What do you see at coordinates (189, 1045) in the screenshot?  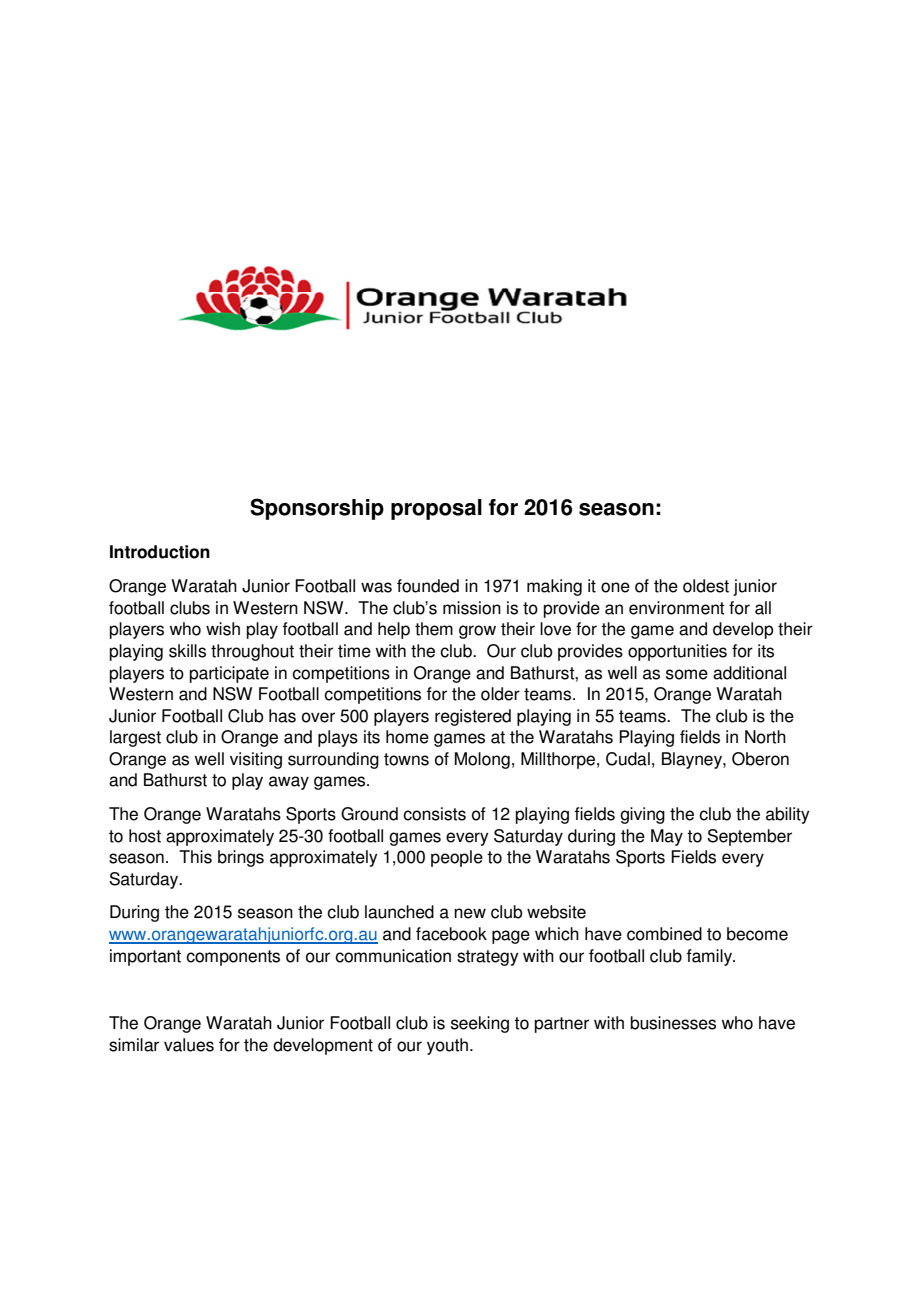 I see `values` at bounding box center [189, 1045].
